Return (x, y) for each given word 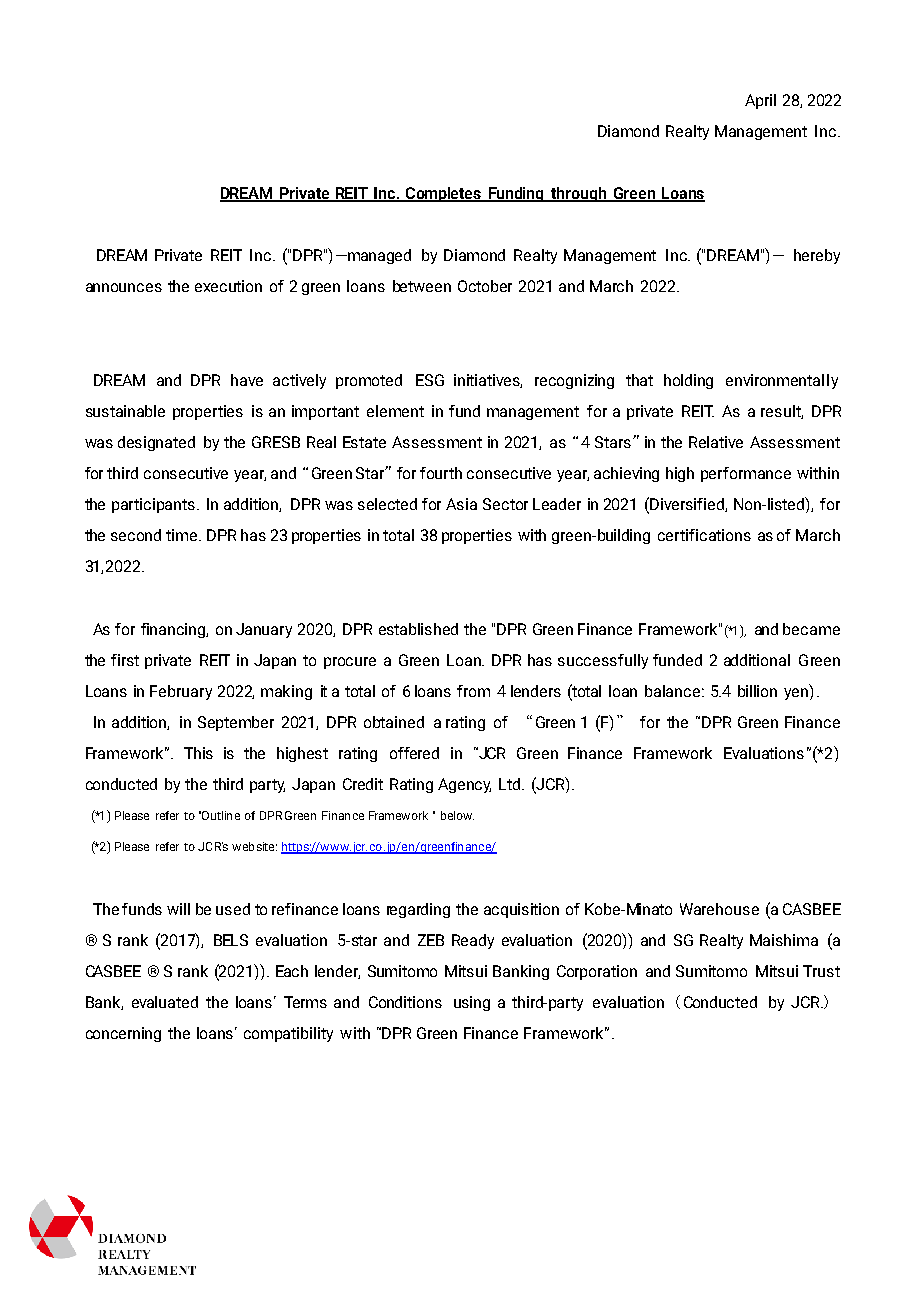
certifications (704, 535)
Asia (461, 504)
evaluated (165, 1002)
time (181, 535)
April (760, 101)
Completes (444, 194)
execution (228, 286)
